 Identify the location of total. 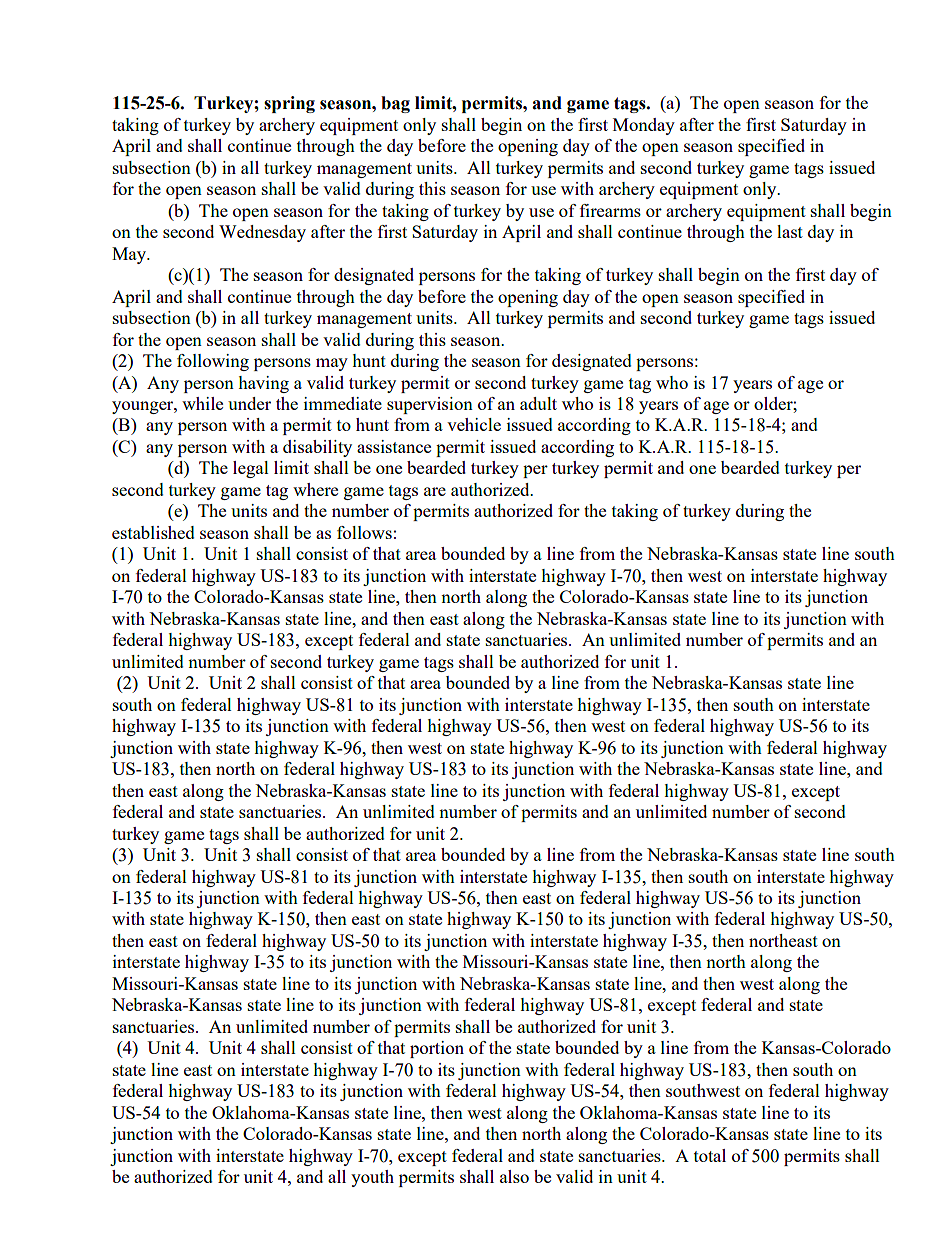
(710, 1155).
